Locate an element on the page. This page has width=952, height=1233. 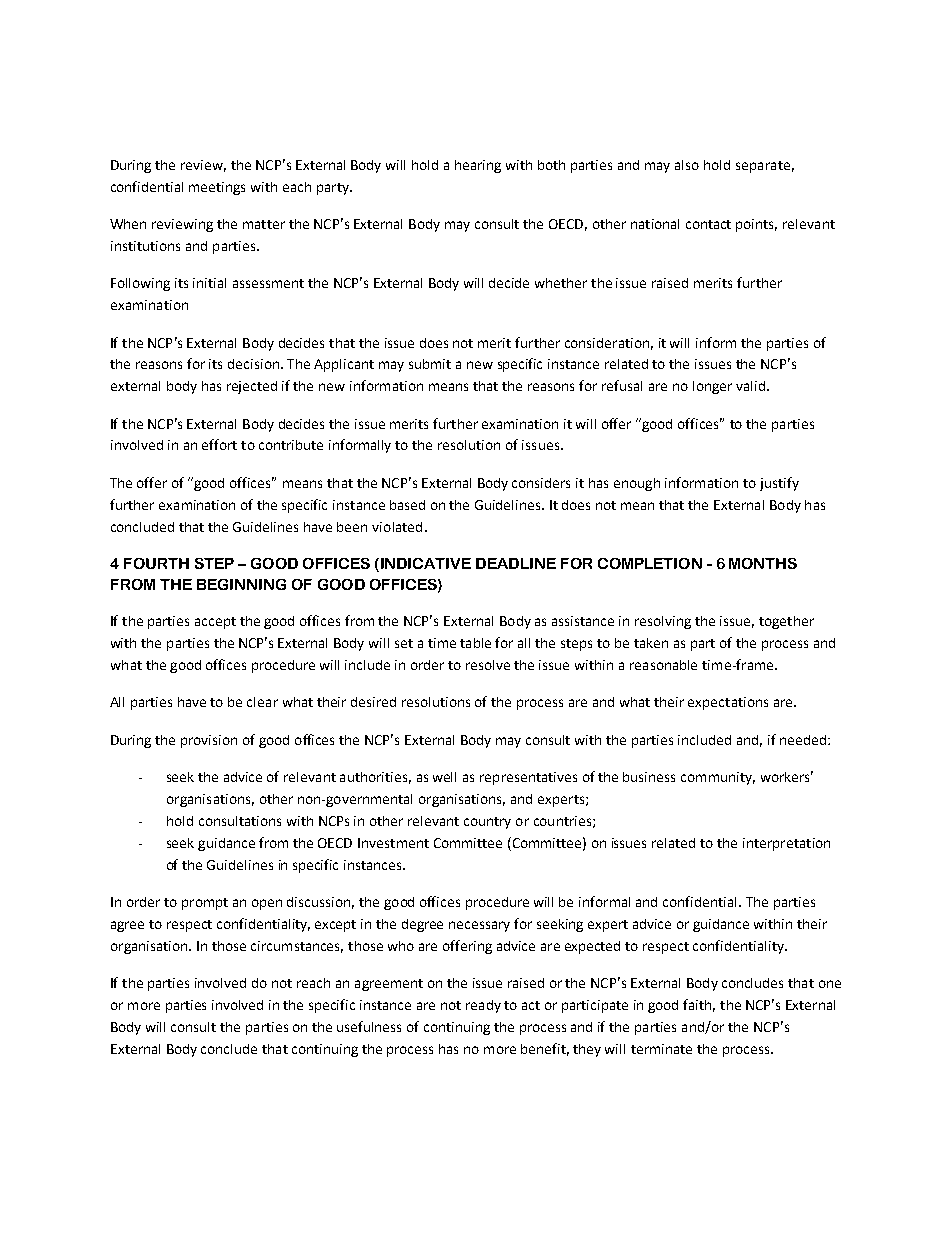
circumstances is located at coordinates (297, 947).
